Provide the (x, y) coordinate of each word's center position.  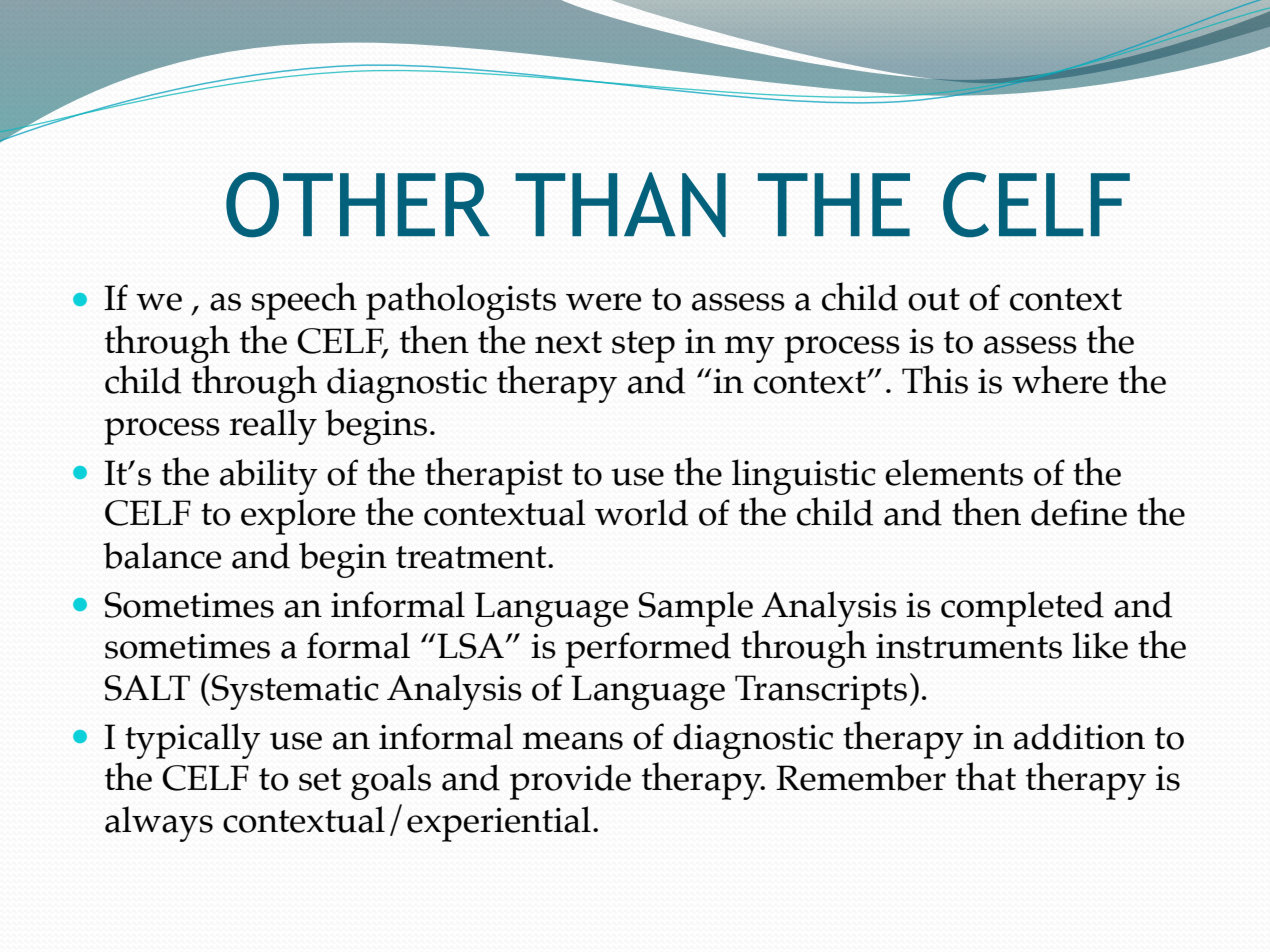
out (934, 299)
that (986, 776)
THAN (620, 204)
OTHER (358, 205)
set (320, 779)
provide (570, 782)
